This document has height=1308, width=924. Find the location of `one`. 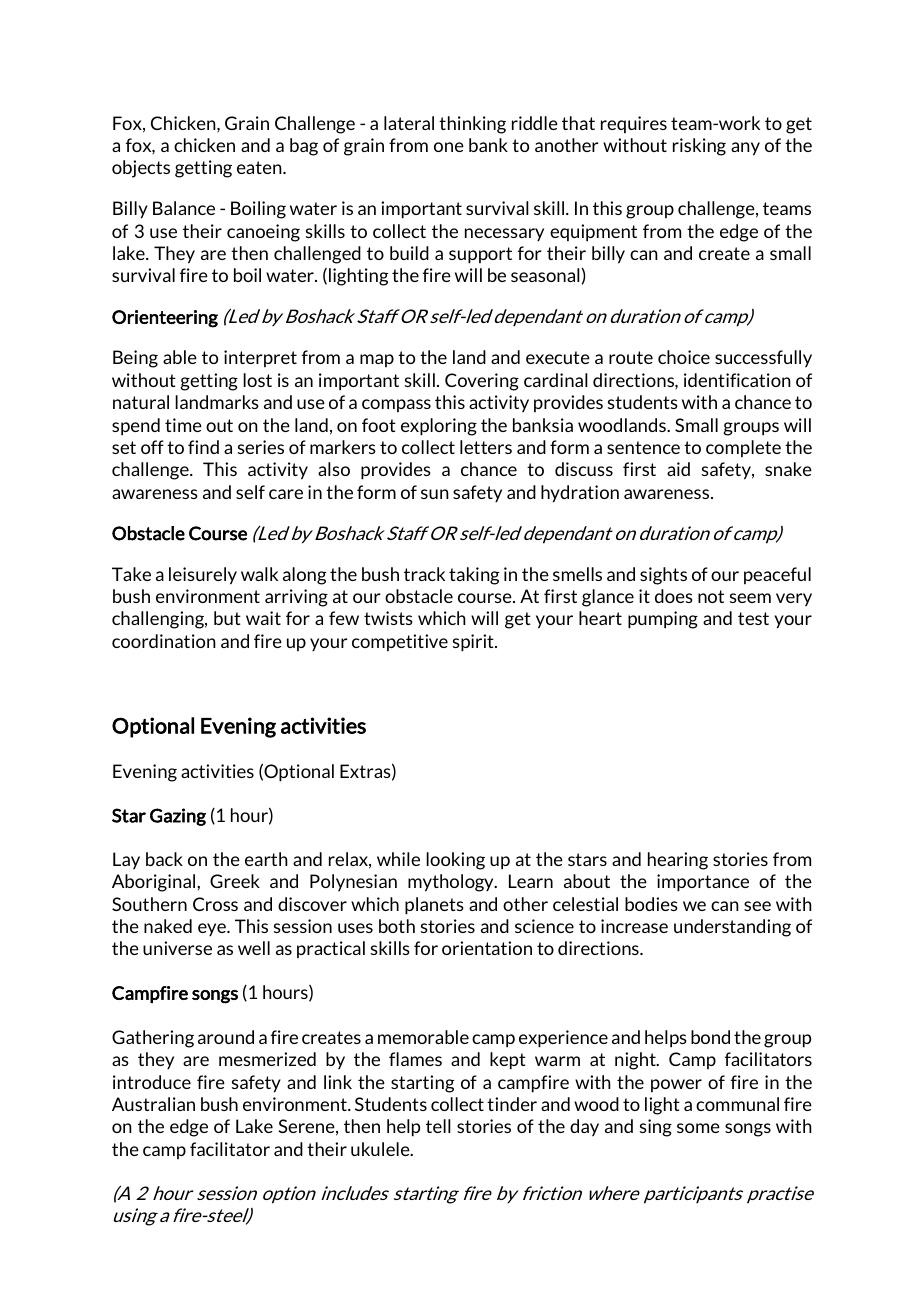

one is located at coordinates (449, 147).
